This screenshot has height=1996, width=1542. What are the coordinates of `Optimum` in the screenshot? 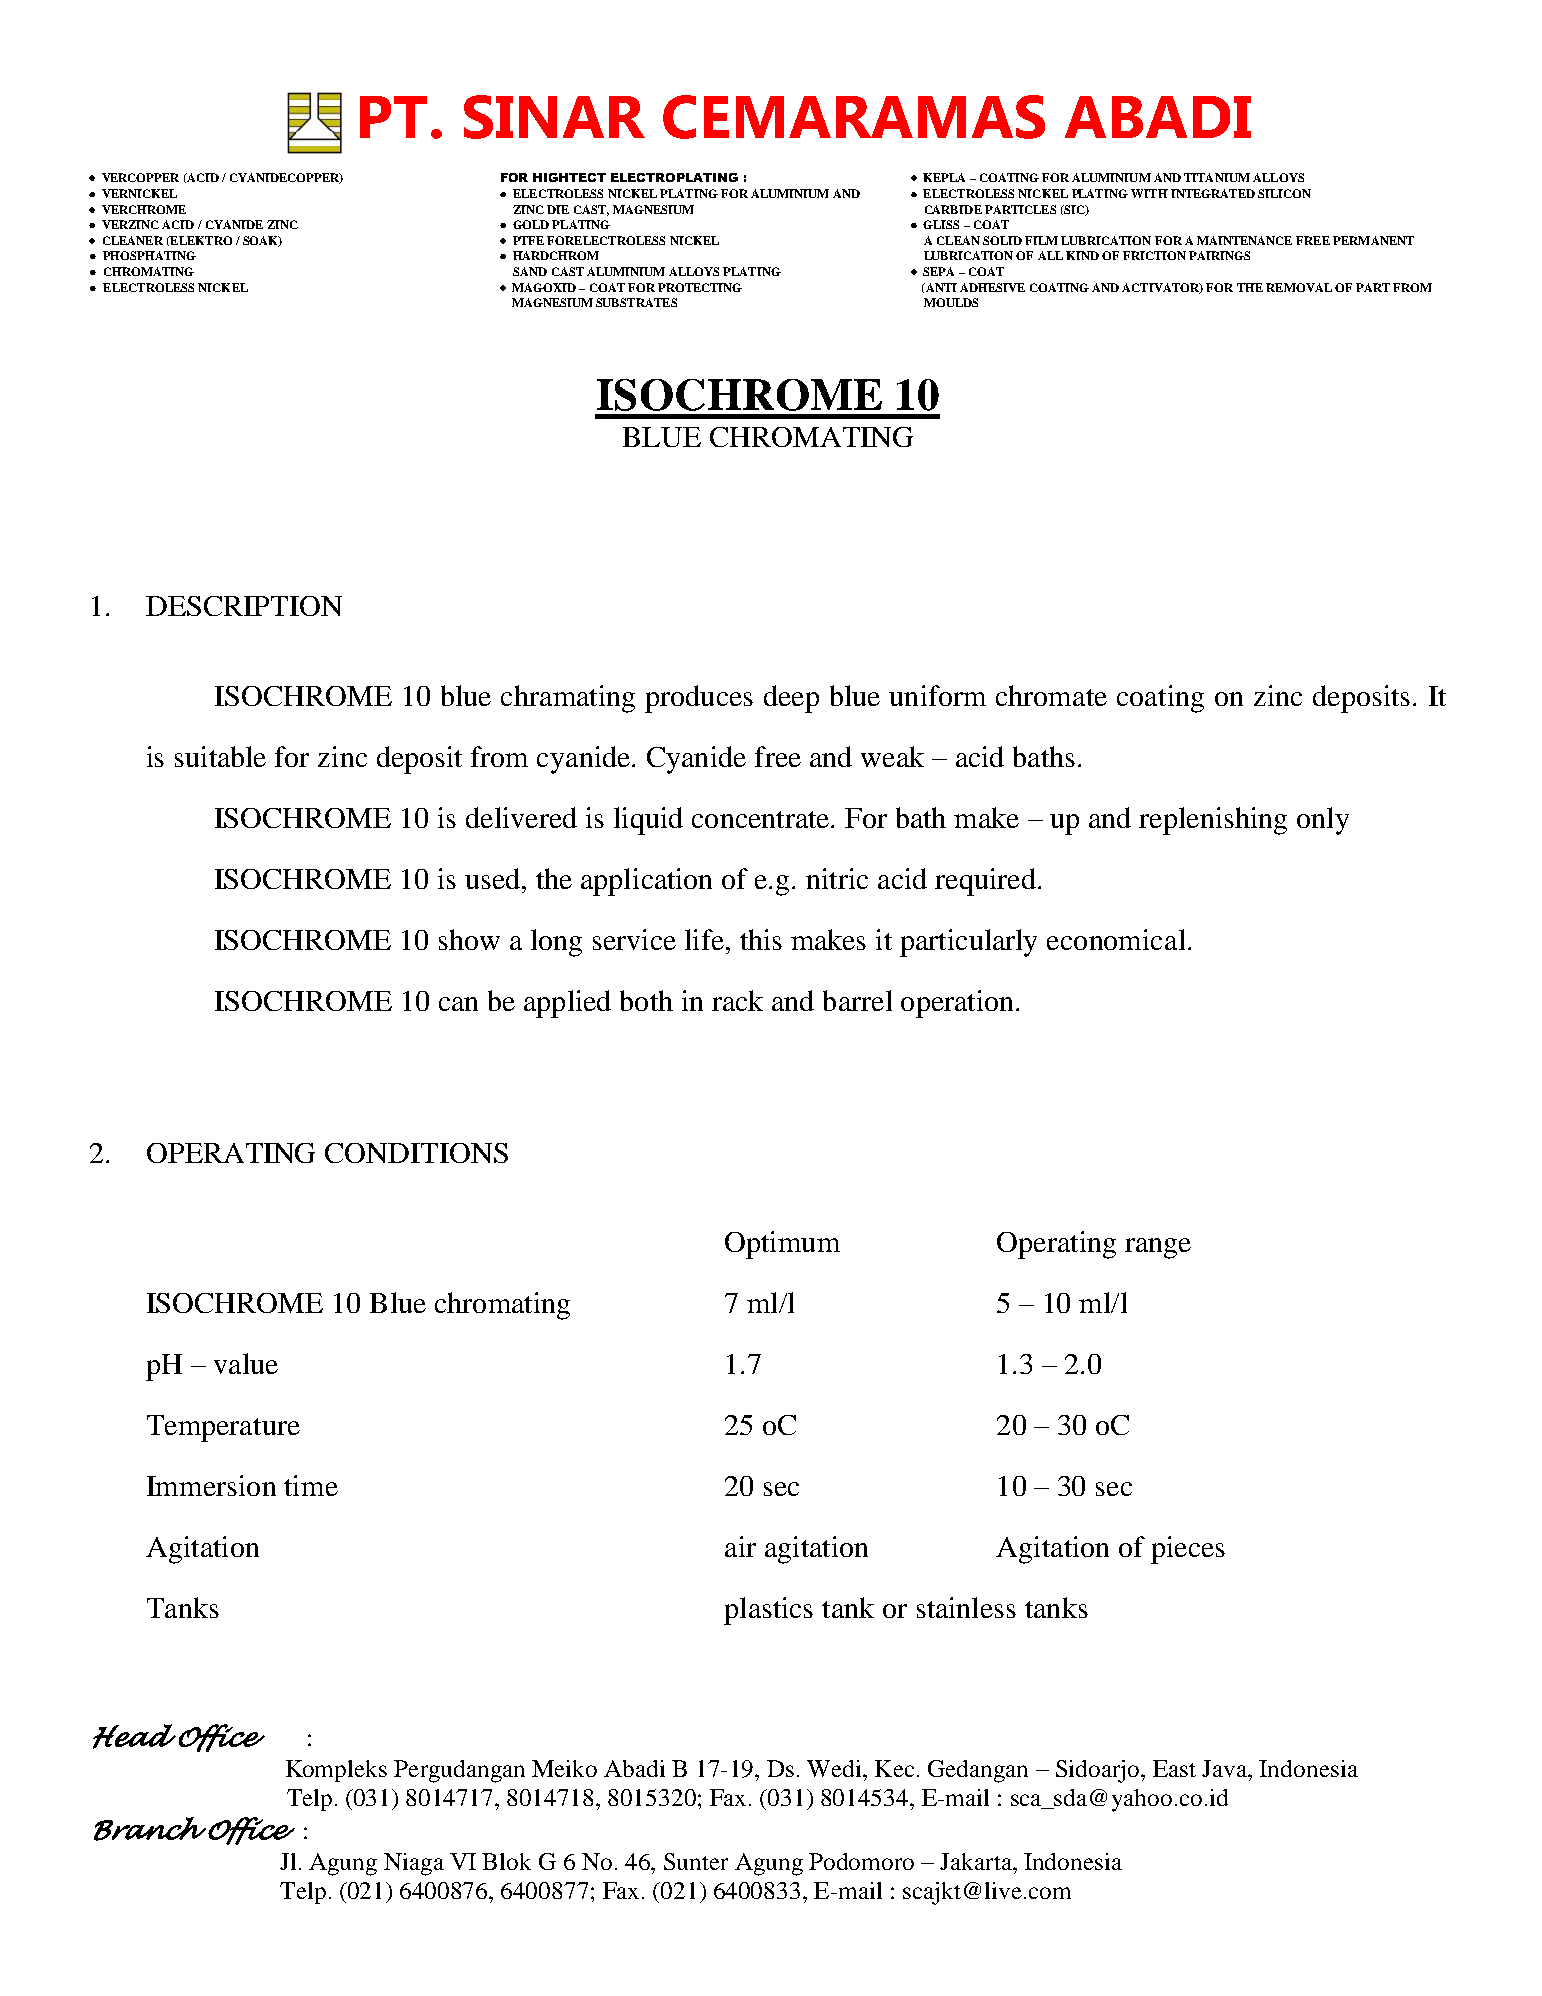 It's located at (782, 1245).
